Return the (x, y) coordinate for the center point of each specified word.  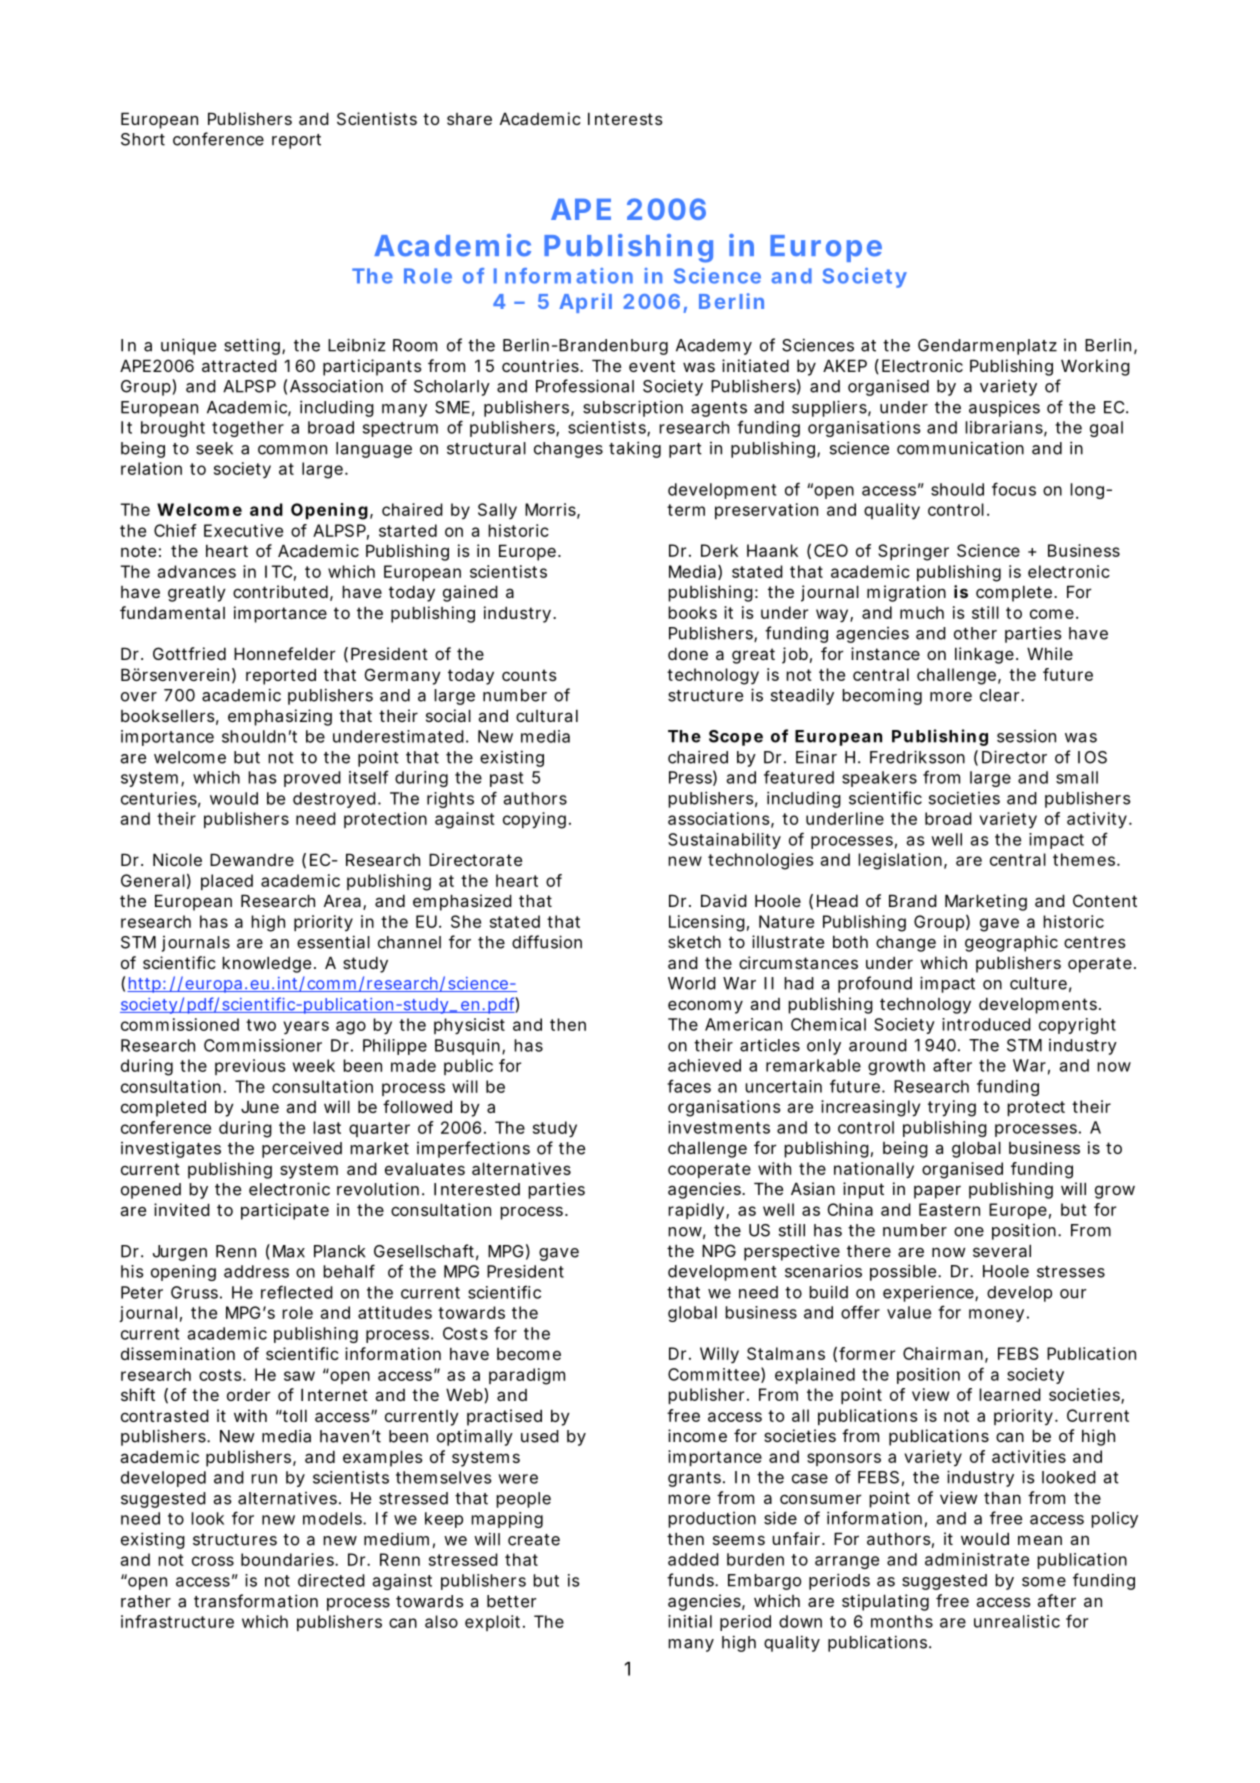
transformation (256, 1601)
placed (227, 882)
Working (1095, 367)
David (724, 900)
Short (143, 139)
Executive (243, 530)
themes (1085, 859)
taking (635, 449)
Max (289, 1251)
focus (1014, 489)
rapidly (696, 1211)
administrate (977, 1559)
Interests (625, 118)
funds (691, 1580)
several (1002, 1250)
